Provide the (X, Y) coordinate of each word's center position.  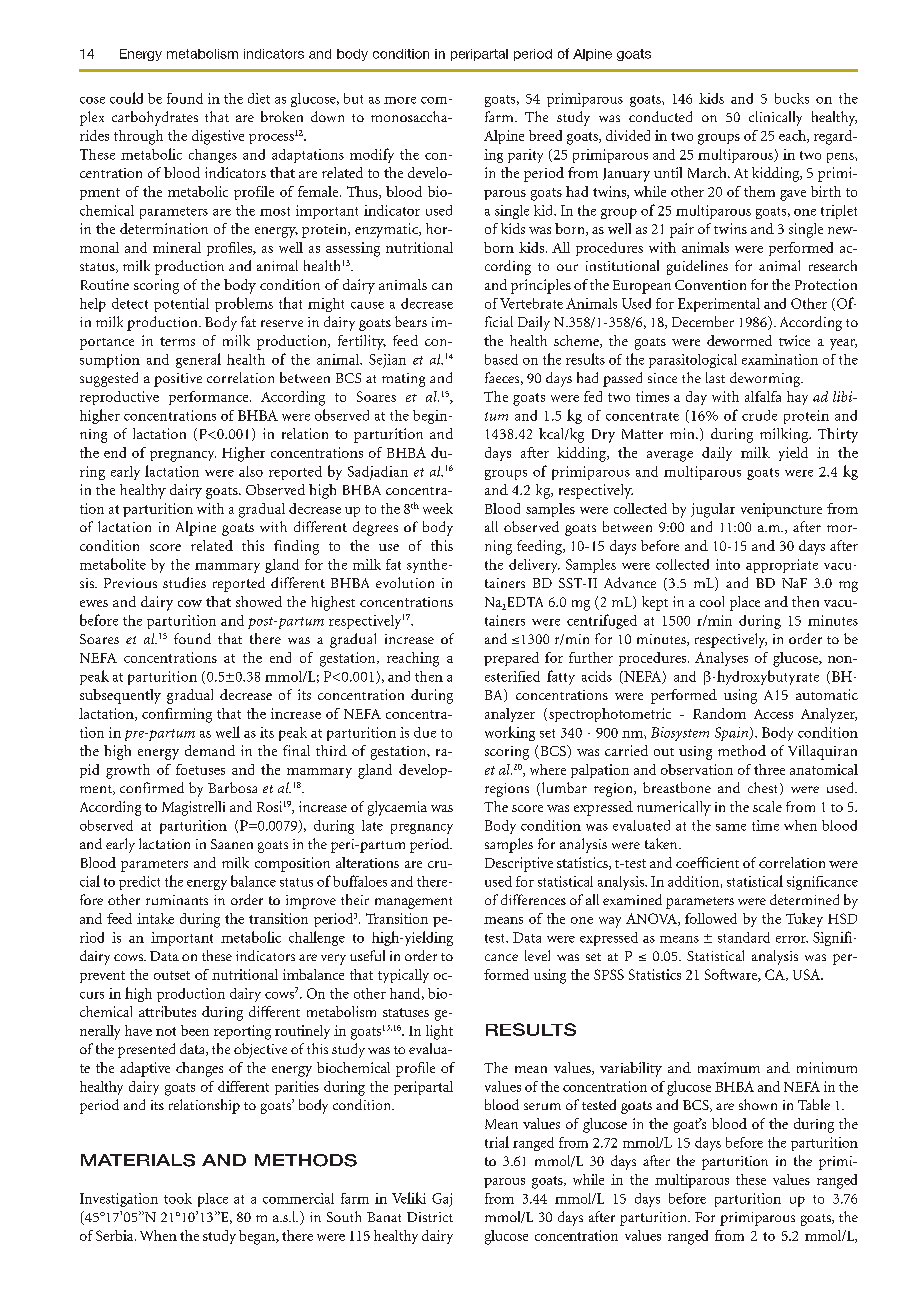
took (178, 1198)
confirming (177, 715)
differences (533, 899)
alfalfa (763, 396)
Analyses (721, 659)
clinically (775, 118)
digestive (218, 137)
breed (545, 135)
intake (155, 918)
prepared (511, 659)
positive (178, 380)
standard (744, 937)
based (501, 359)
